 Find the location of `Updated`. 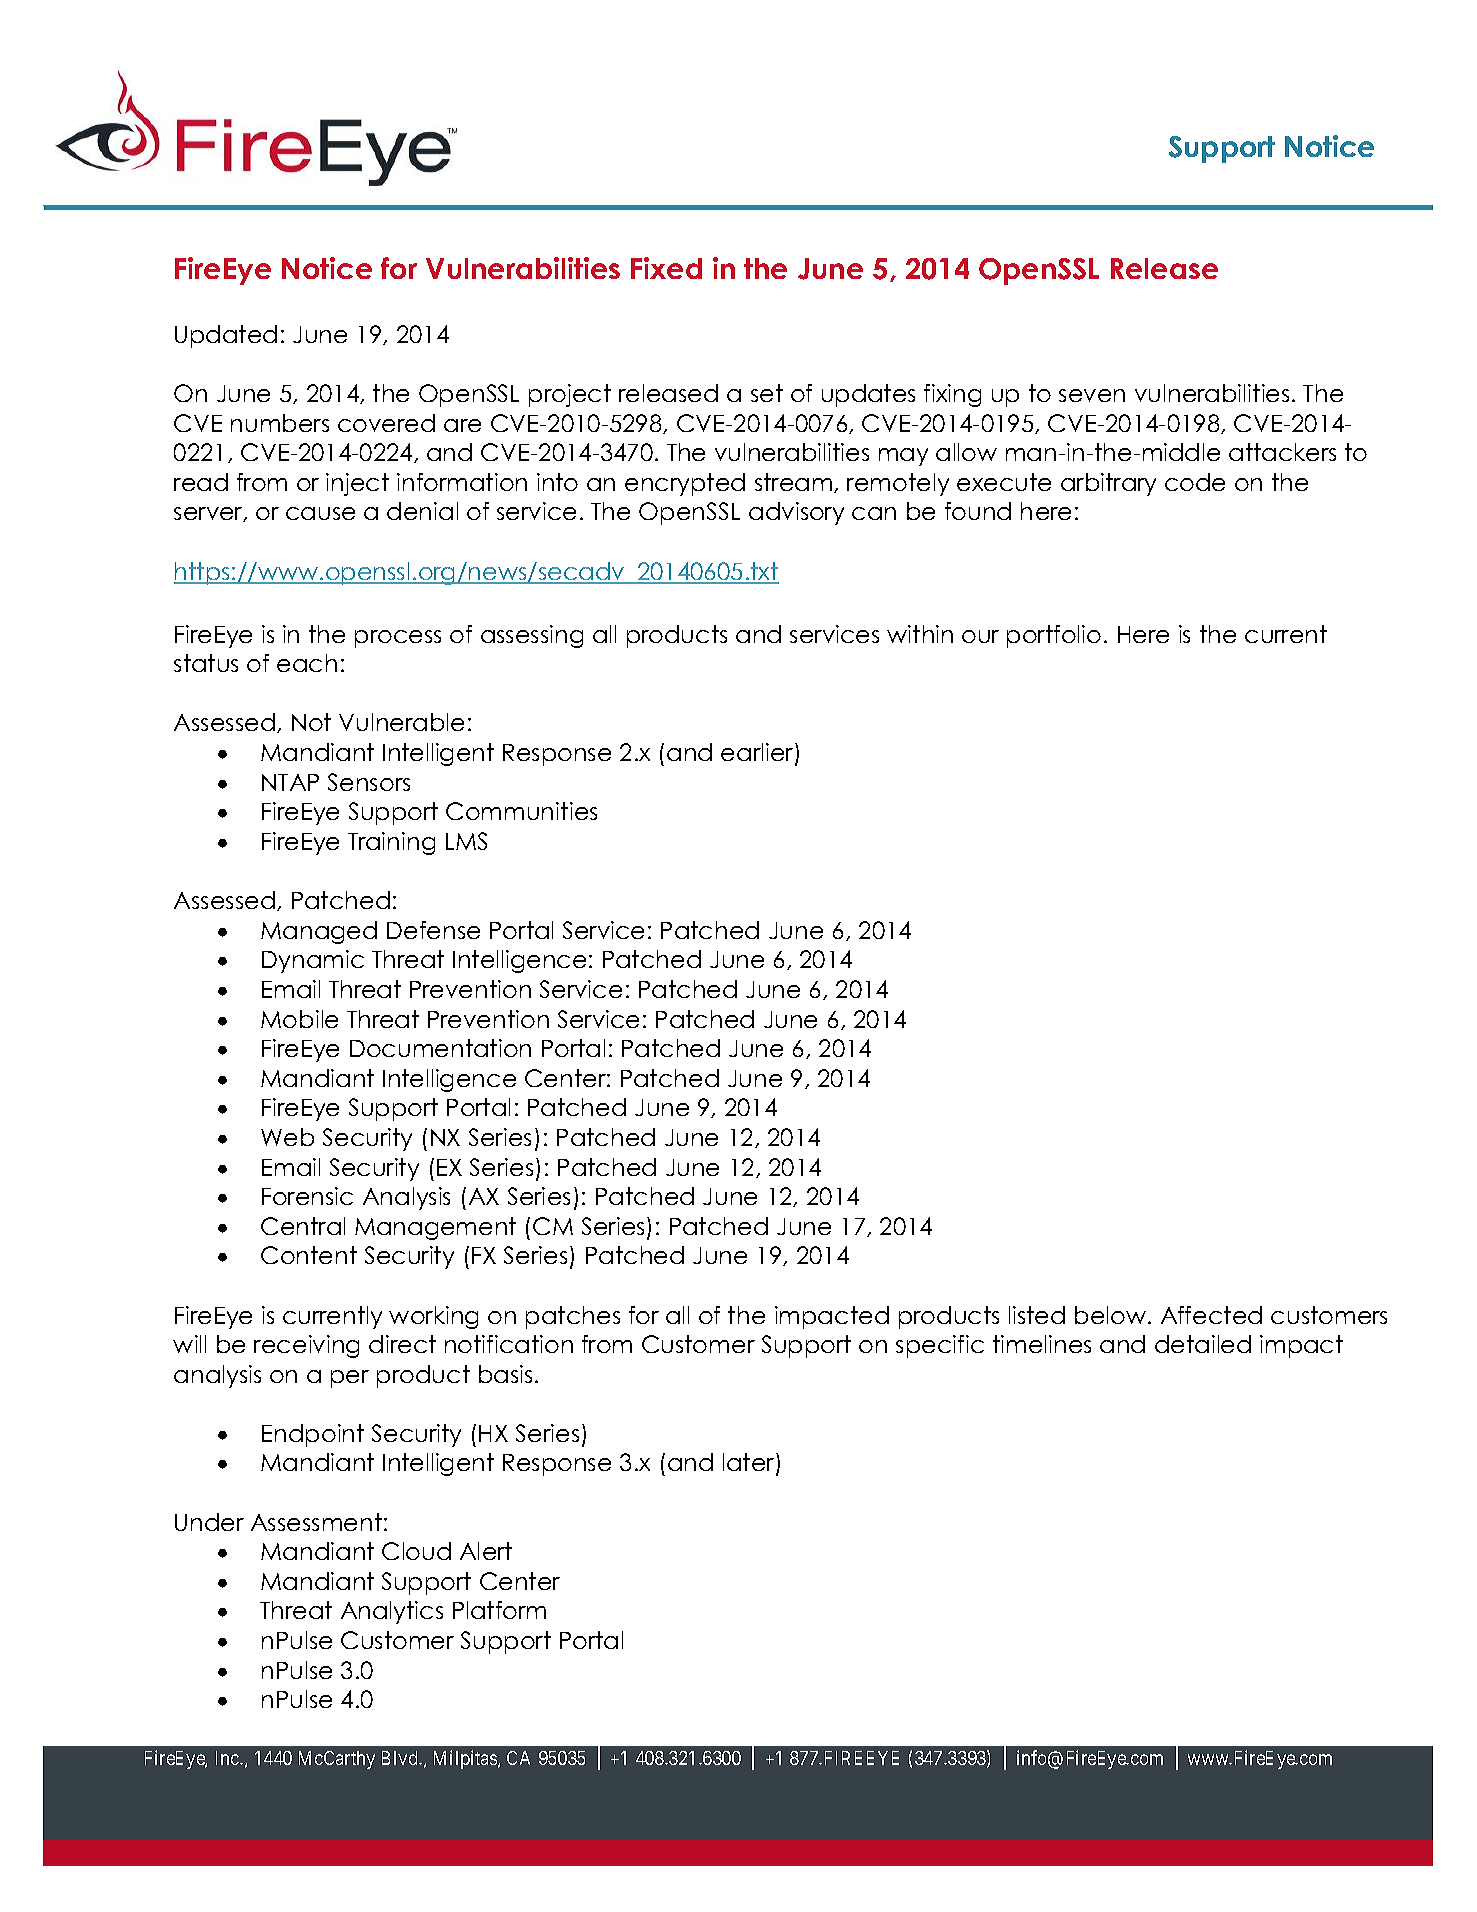

Updated is located at coordinates (226, 336).
